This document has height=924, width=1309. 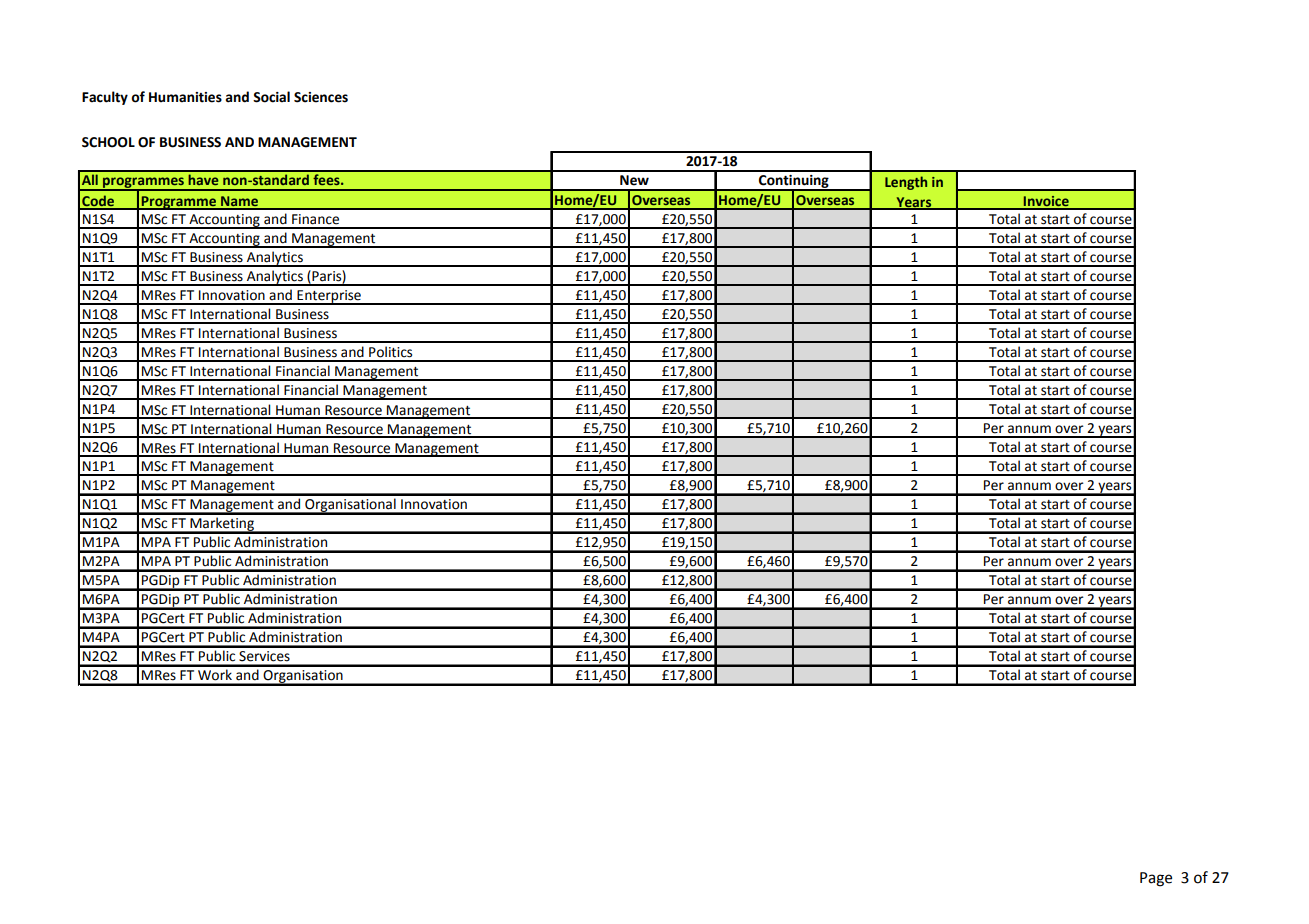 What do you see at coordinates (329, 297) in the document?
I see `Enterprise` at bounding box center [329, 297].
